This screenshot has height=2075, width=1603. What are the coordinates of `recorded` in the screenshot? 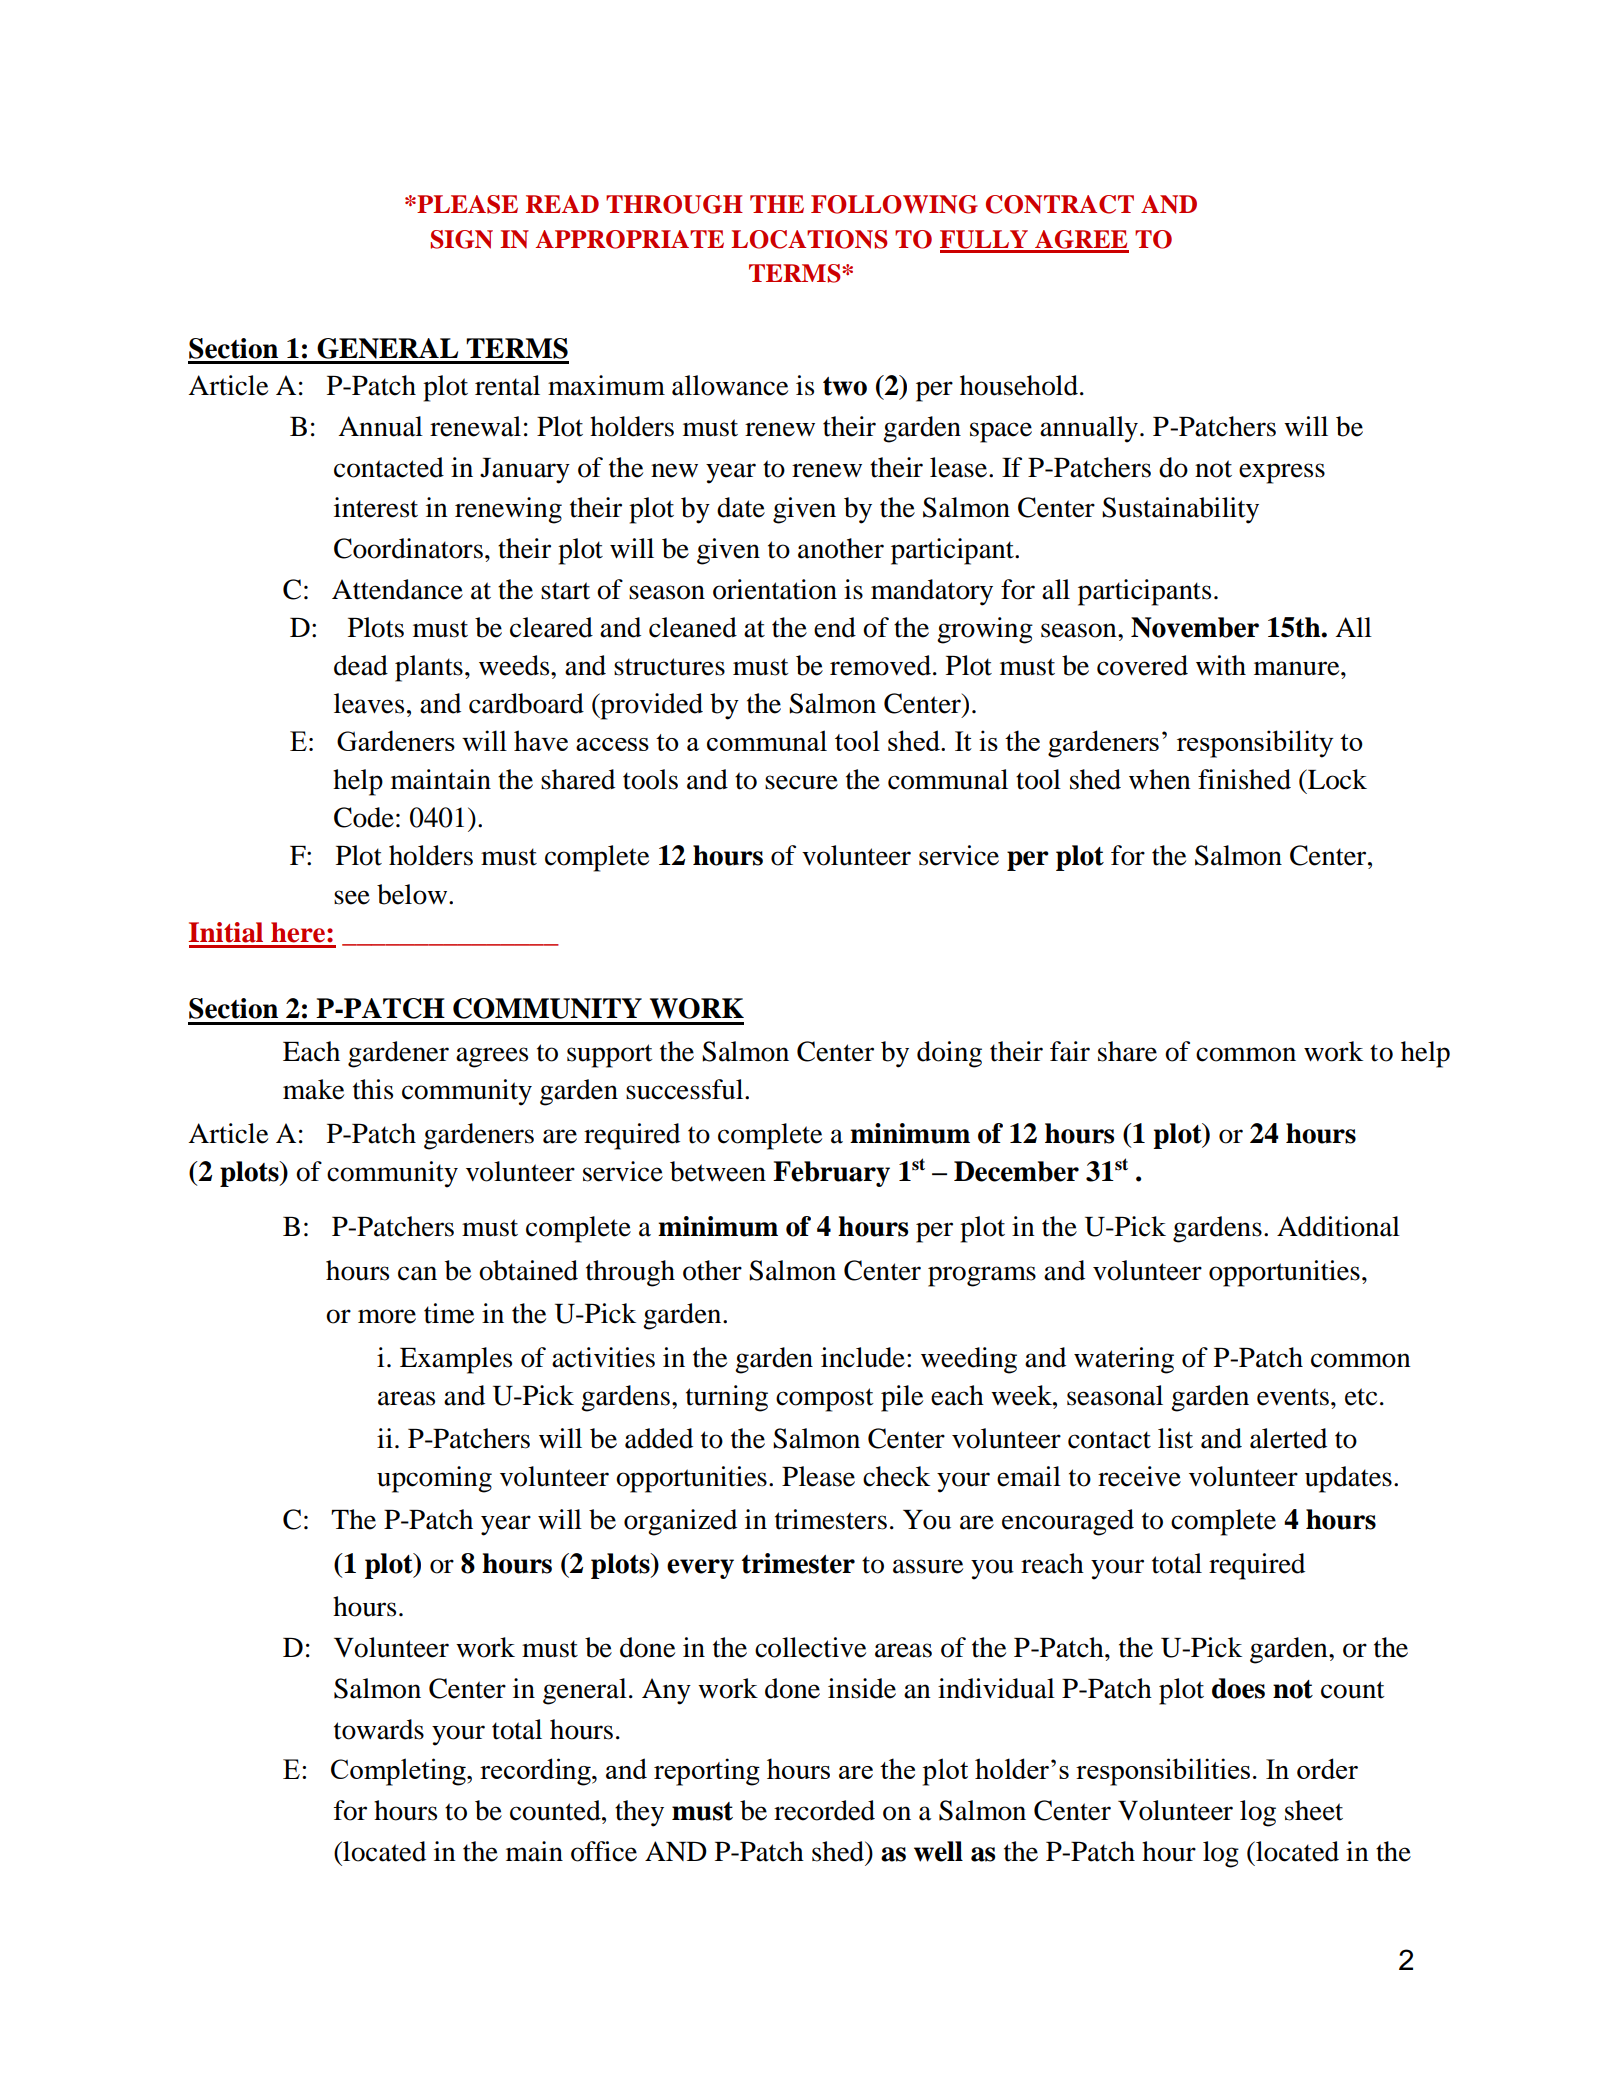 It's located at (824, 1810).
